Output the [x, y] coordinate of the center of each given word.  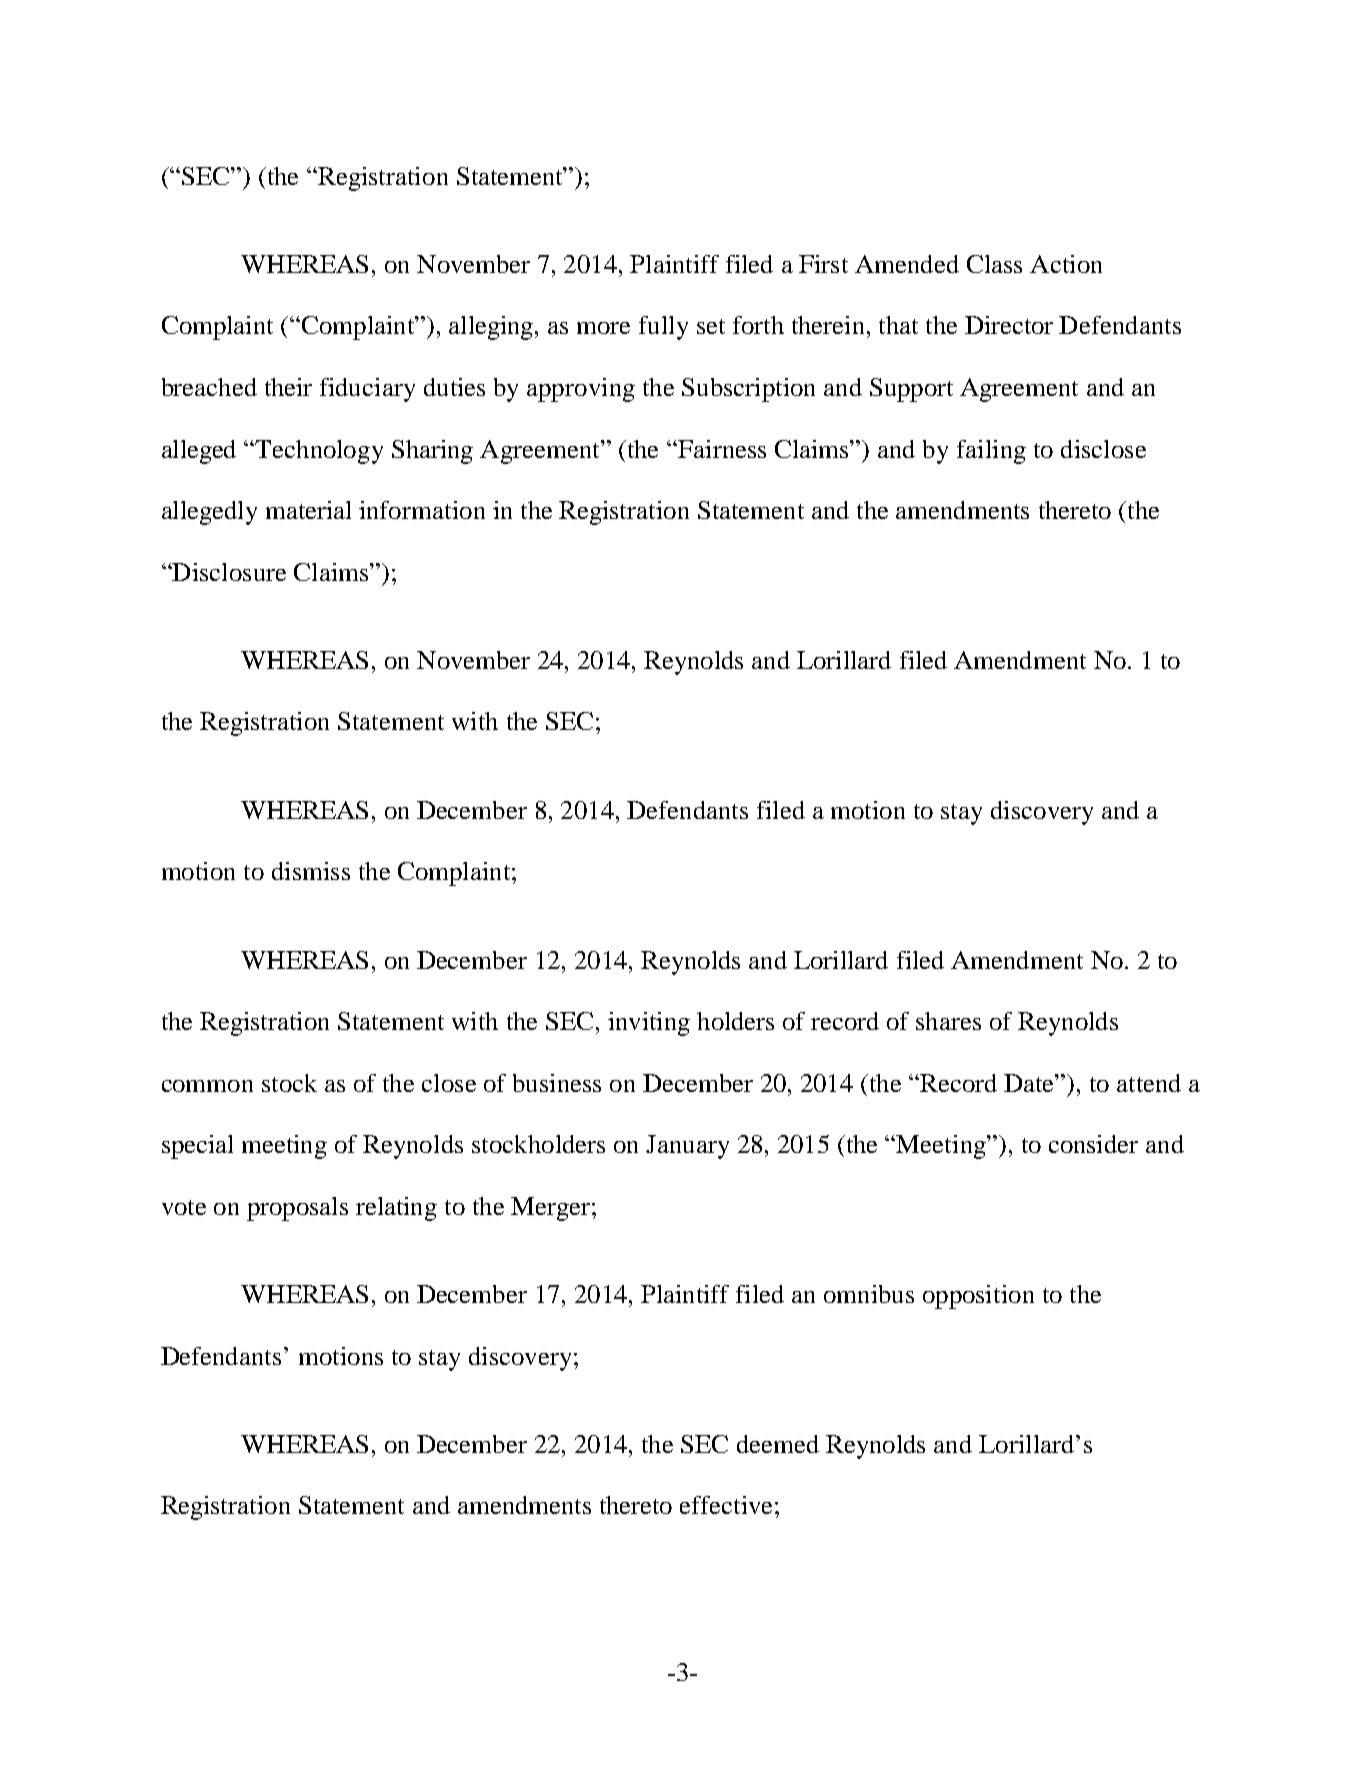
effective [726, 1505]
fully [663, 328]
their [288, 387]
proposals [297, 1209]
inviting [649, 1024]
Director [1009, 325]
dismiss [311, 871]
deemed [778, 1444]
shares [948, 1021]
